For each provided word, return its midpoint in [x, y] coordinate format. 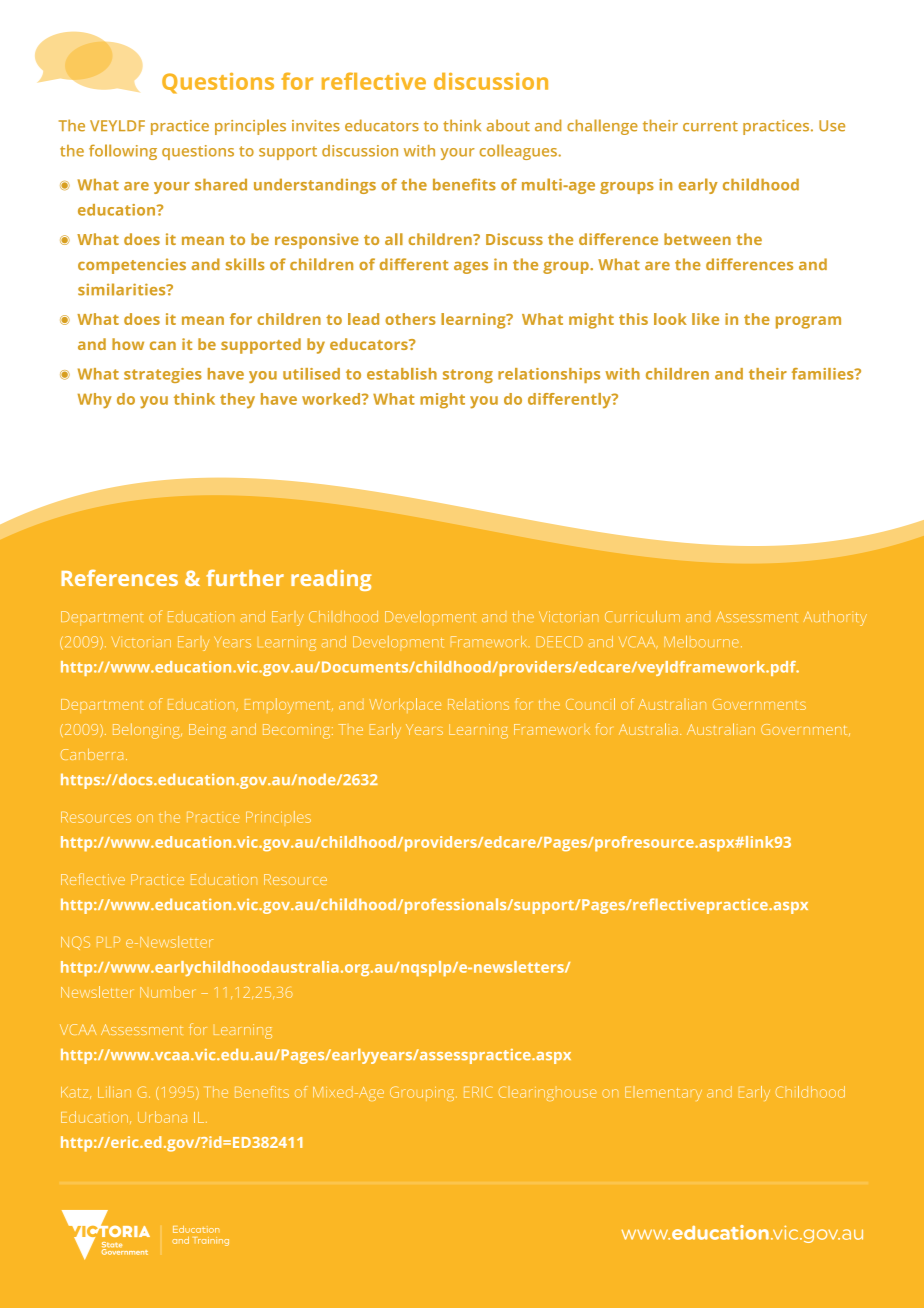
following [123, 152]
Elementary [663, 1093]
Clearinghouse [548, 1093]
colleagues [519, 152]
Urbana [162, 1117]
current [710, 126]
